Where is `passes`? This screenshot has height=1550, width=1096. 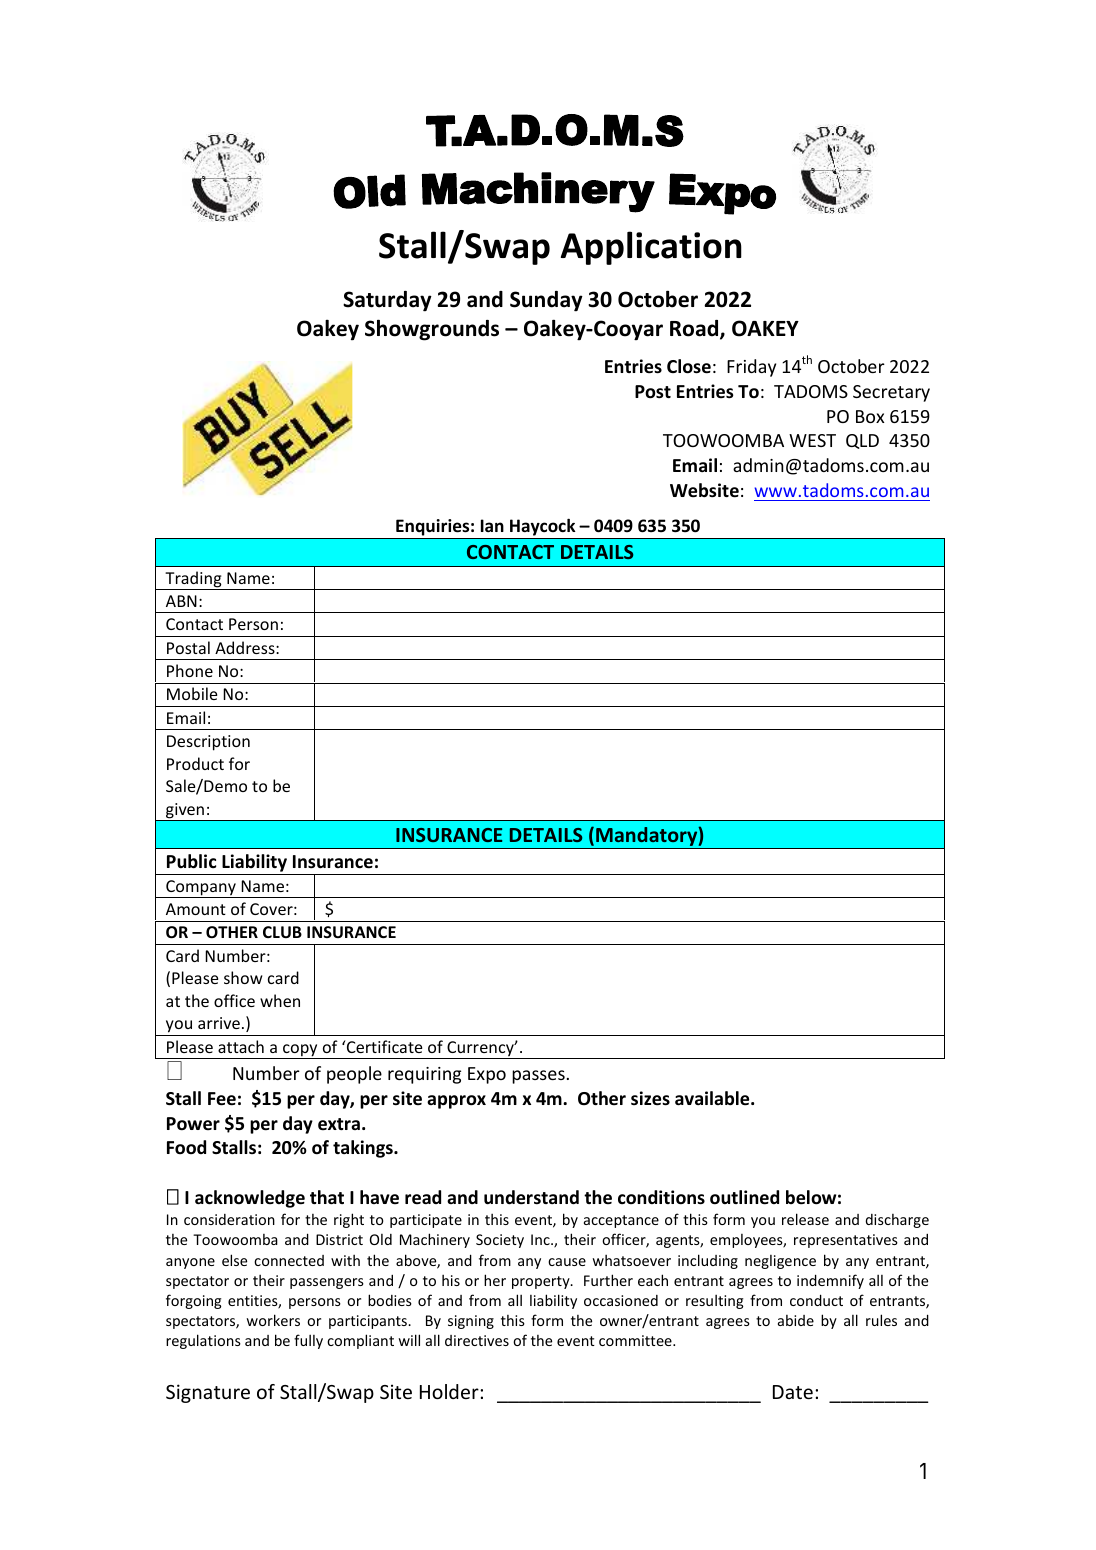
passes is located at coordinates (538, 1077).
